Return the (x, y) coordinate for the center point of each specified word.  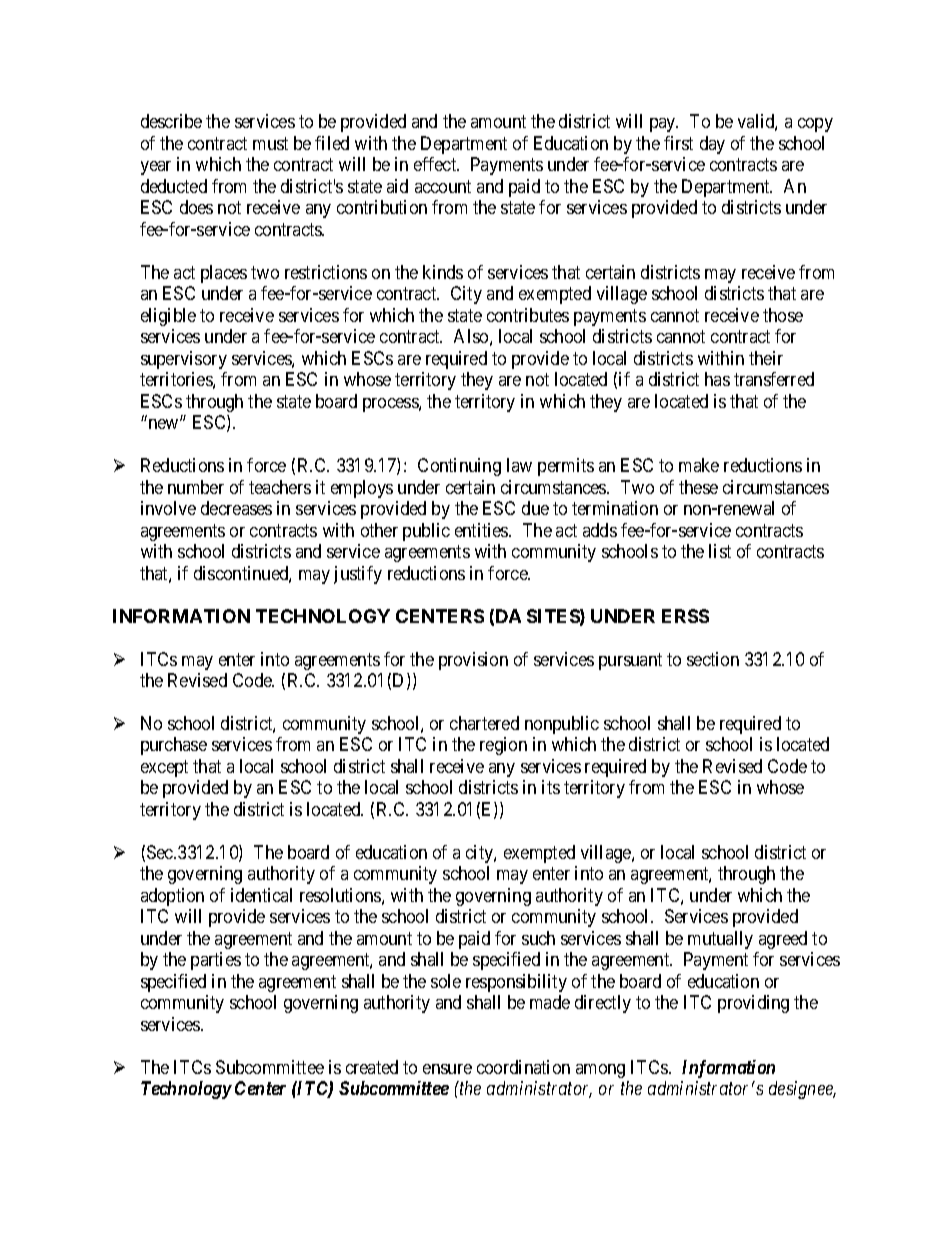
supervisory (184, 360)
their (766, 358)
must (270, 143)
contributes (528, 315)
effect (436, 164)
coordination (523, 1067)
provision (473, 661)
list (720, 551)
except (164, 768)
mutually (720, 940)
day (712, 145)
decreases (236, 508)
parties (216, 961)
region (503, 746)
